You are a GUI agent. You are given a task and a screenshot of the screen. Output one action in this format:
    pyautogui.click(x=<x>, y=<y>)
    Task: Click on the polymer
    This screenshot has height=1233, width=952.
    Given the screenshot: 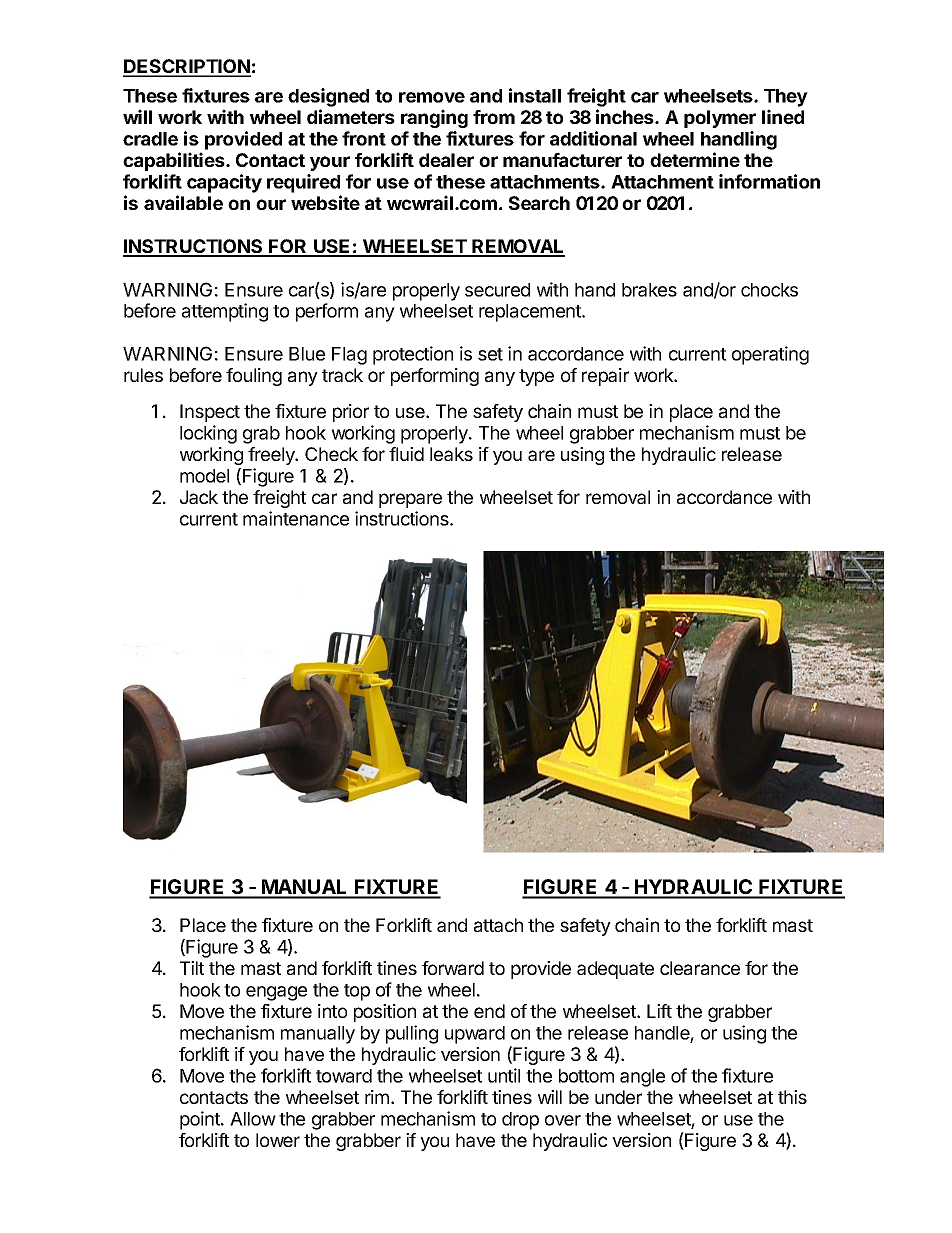 What is the action you would take?
    pyautogui.click(x=720, y=119)
